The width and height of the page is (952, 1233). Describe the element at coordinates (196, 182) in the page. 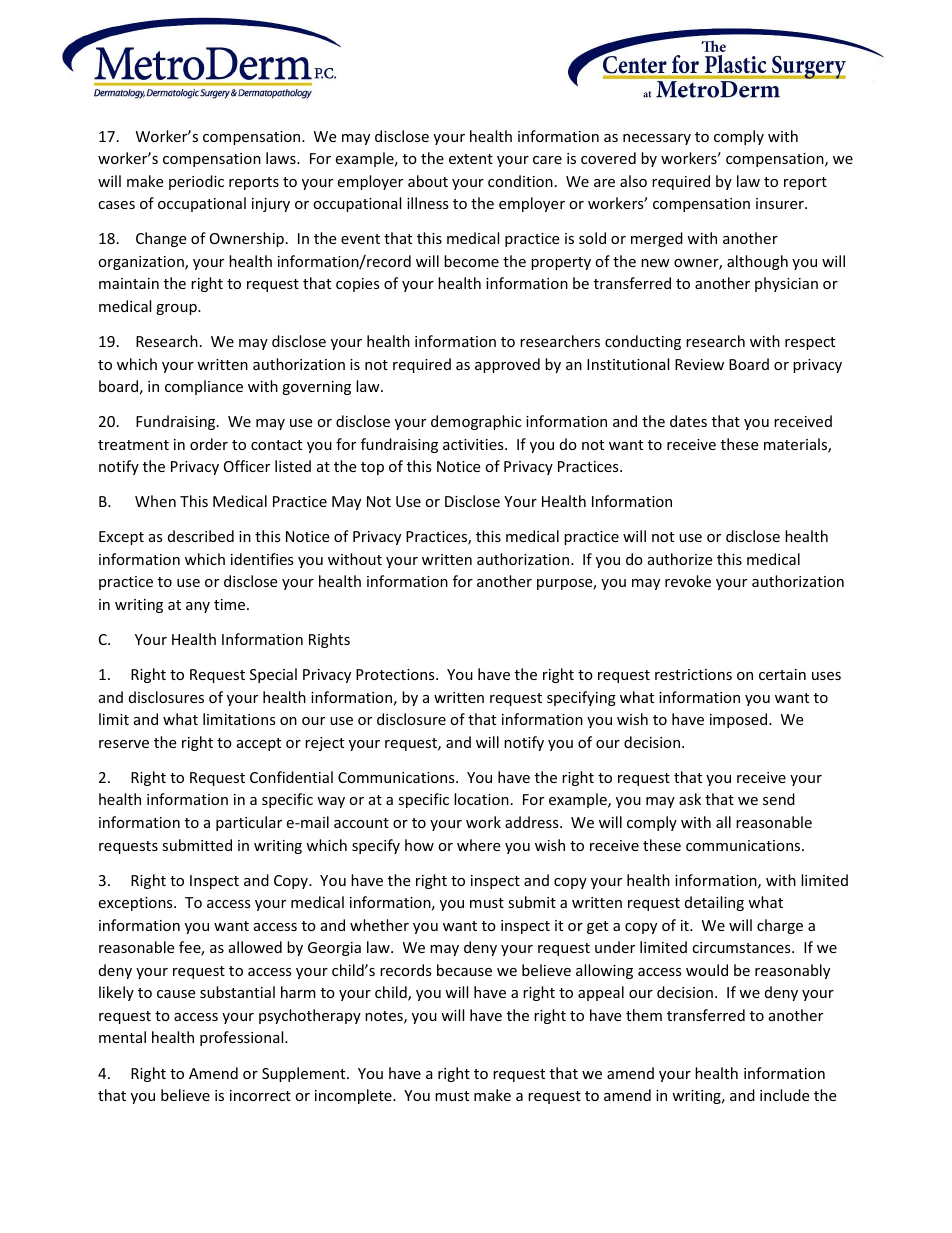

I see `periodic` at that location.
